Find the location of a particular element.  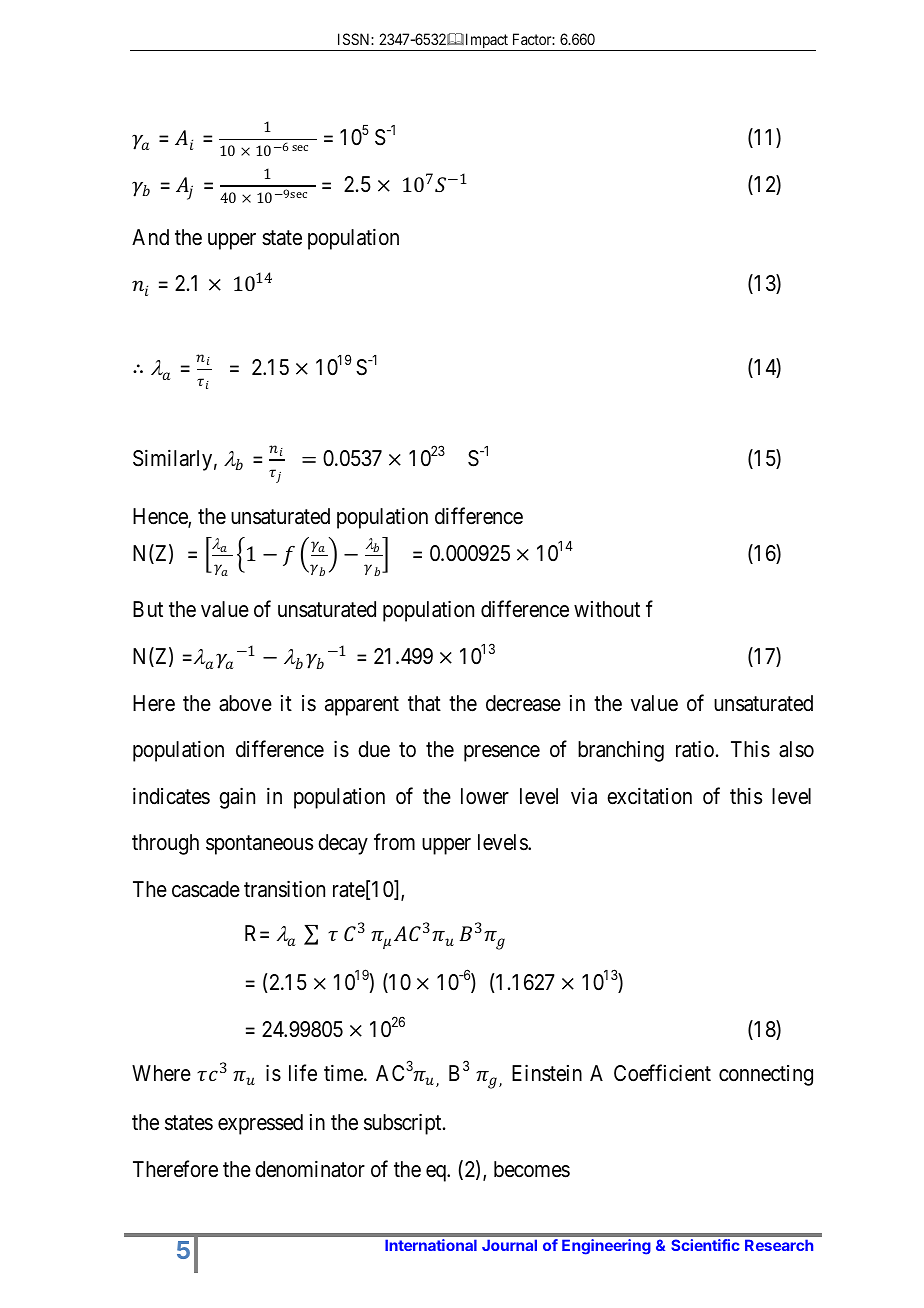

presence is located at coordinates (502, 753).
